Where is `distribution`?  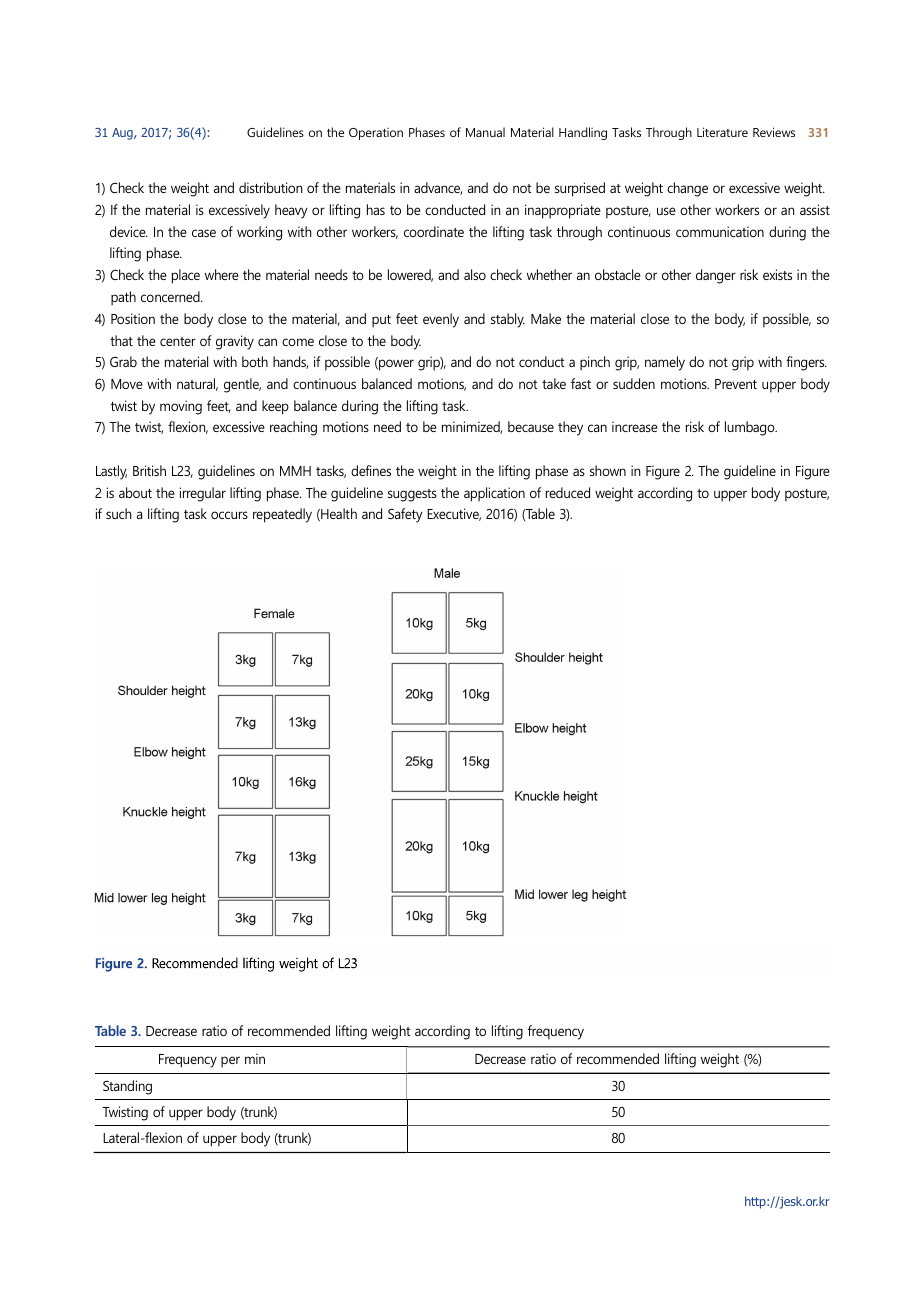 distribution is located at coordinates (271, 187).
